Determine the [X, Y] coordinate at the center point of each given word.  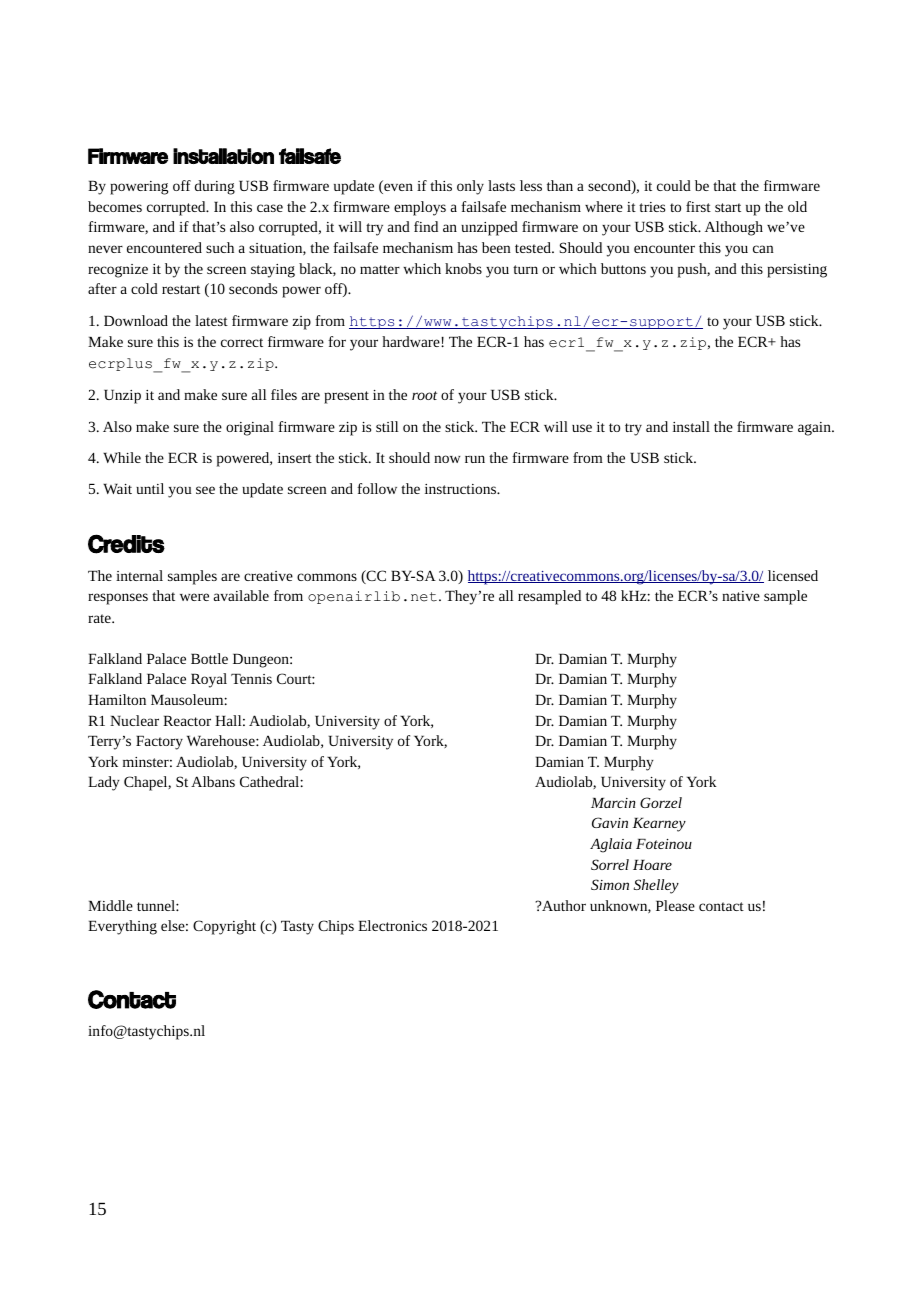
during [215, 187]
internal [139, 575]
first [698, 206]
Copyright [224, 927]
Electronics [392, 925]
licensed [793, 575]
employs [420, 208]
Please [675, 905]
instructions [462, 489]
